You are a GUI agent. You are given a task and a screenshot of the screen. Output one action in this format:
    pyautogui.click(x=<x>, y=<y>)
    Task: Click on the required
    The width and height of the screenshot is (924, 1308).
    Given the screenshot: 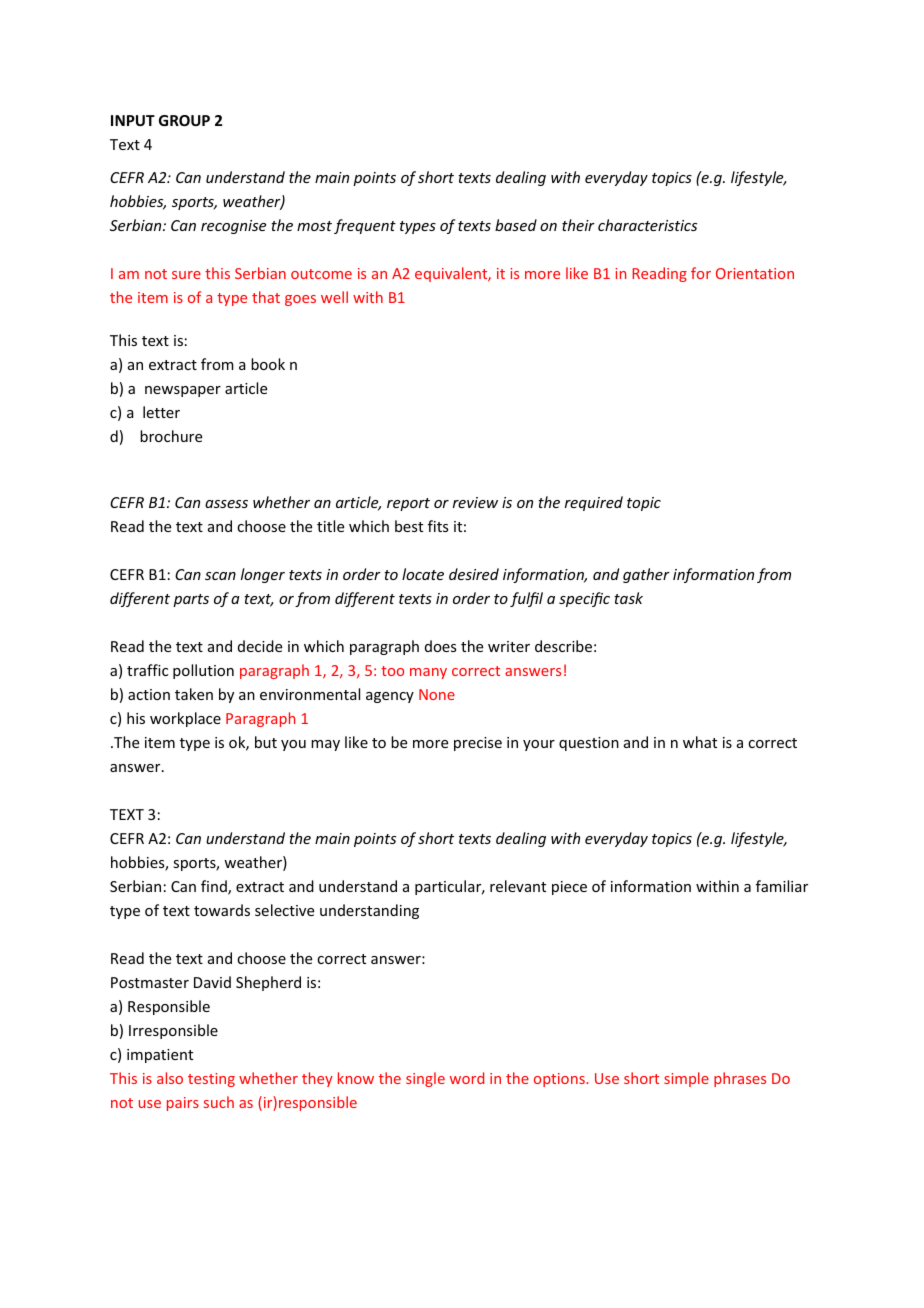 What is the action you would take?
    pyautogui.click(x=594, y=503)
